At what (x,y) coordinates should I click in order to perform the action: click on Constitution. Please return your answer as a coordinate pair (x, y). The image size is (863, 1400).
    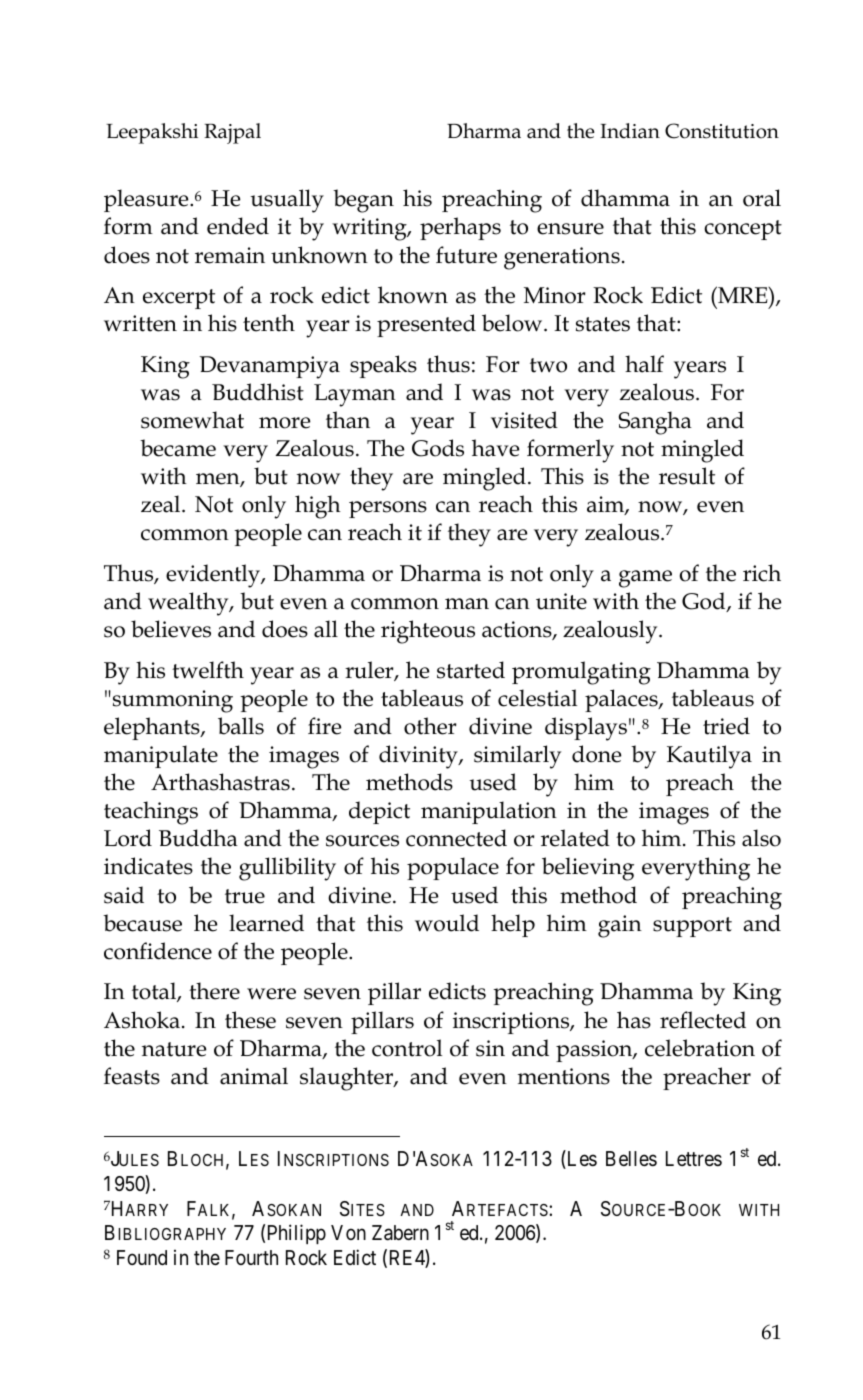
    Looking at the image, I should click on (722, 131).
